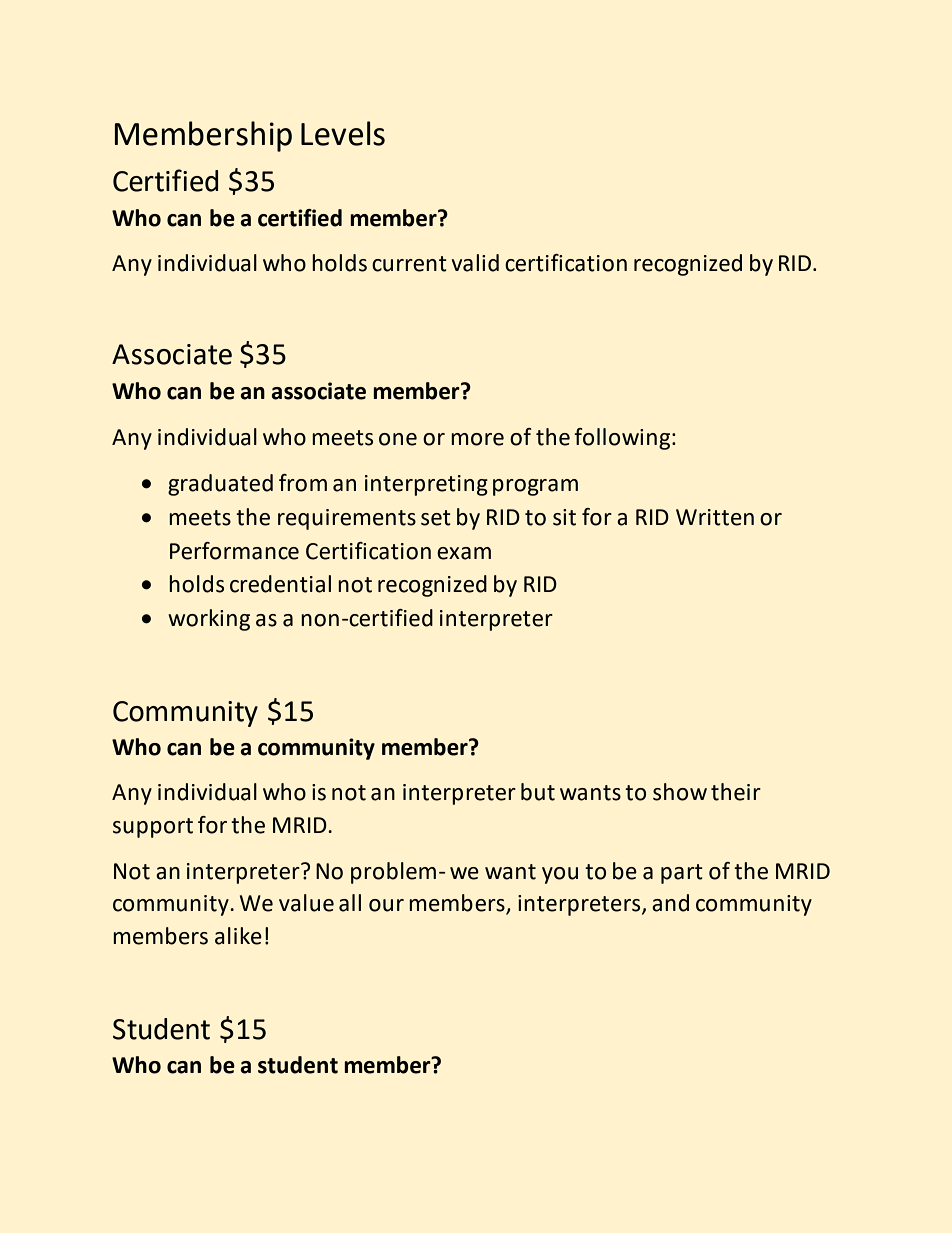  Describe the element at coordinates (715, 517) in the screenshot. I see `Written` at that location.
